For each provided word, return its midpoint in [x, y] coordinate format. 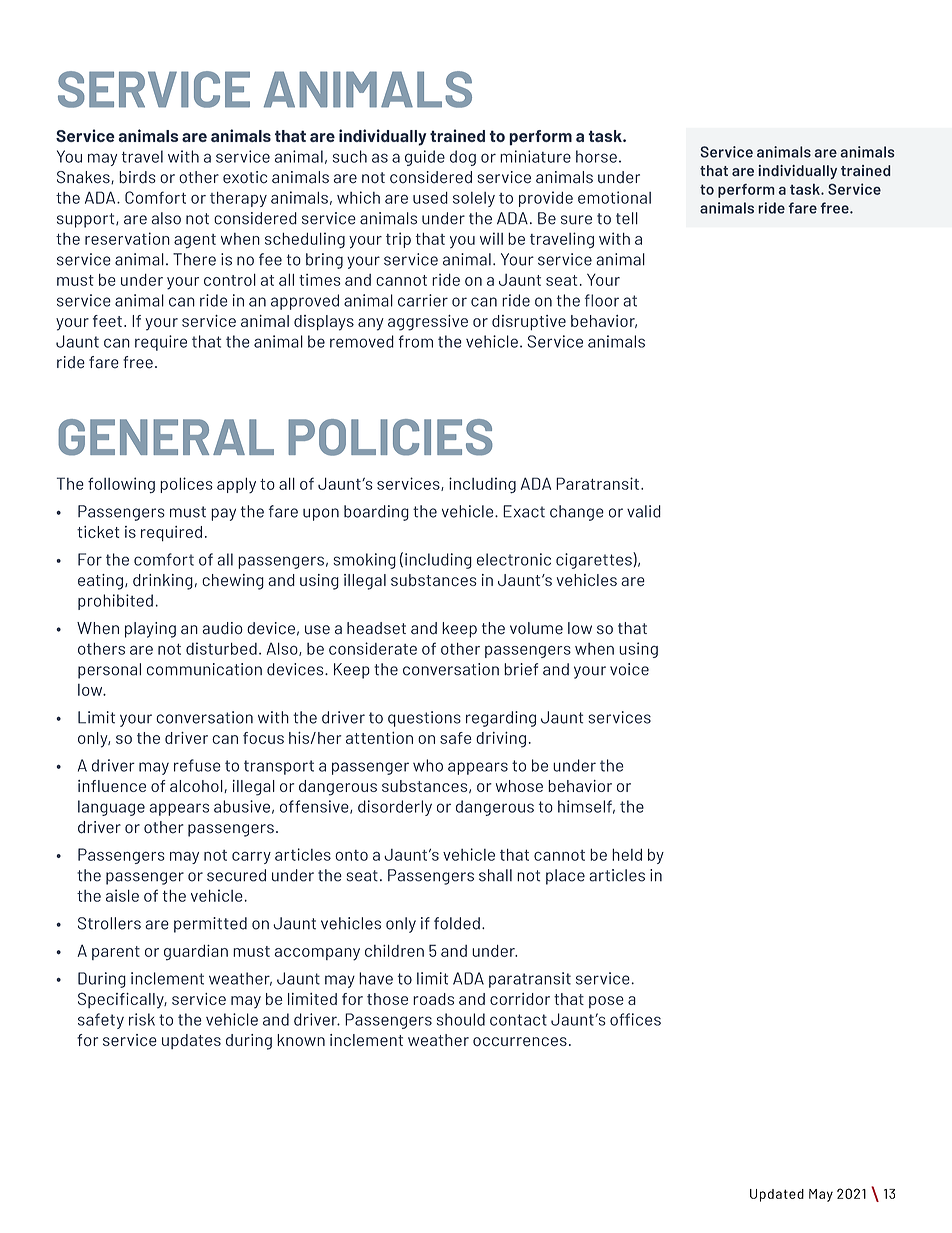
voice [629, 669]
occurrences [520, 1042]
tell [627, 218]
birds [137, 177]
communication [204, 669]
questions [424, 719]
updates [191, 1041]
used [430, 197]
